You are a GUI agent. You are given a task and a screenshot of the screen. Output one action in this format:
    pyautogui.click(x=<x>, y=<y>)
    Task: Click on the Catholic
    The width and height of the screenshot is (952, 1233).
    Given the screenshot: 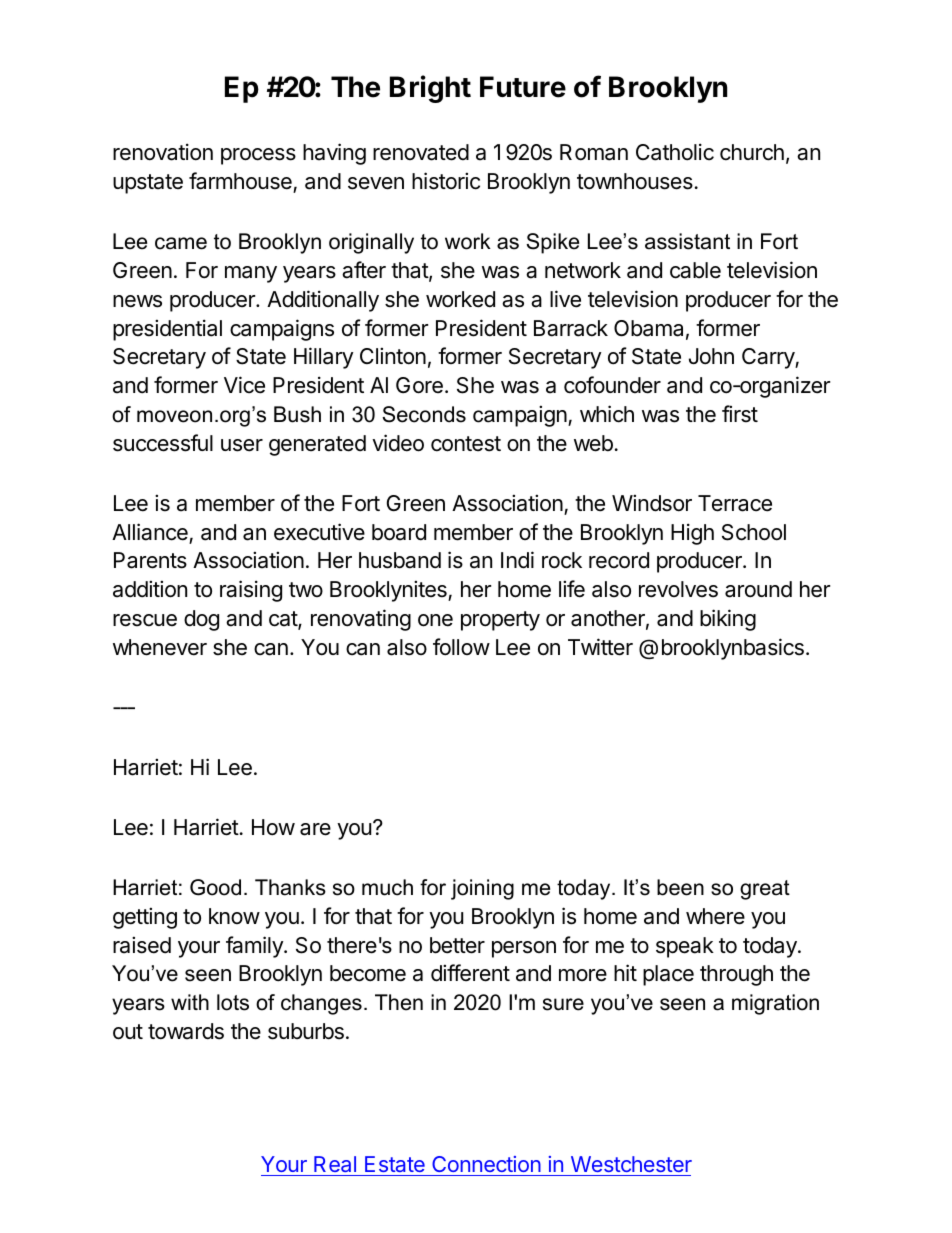 What is the action you would take?
    pyautogui.click(x=675, y=152)
